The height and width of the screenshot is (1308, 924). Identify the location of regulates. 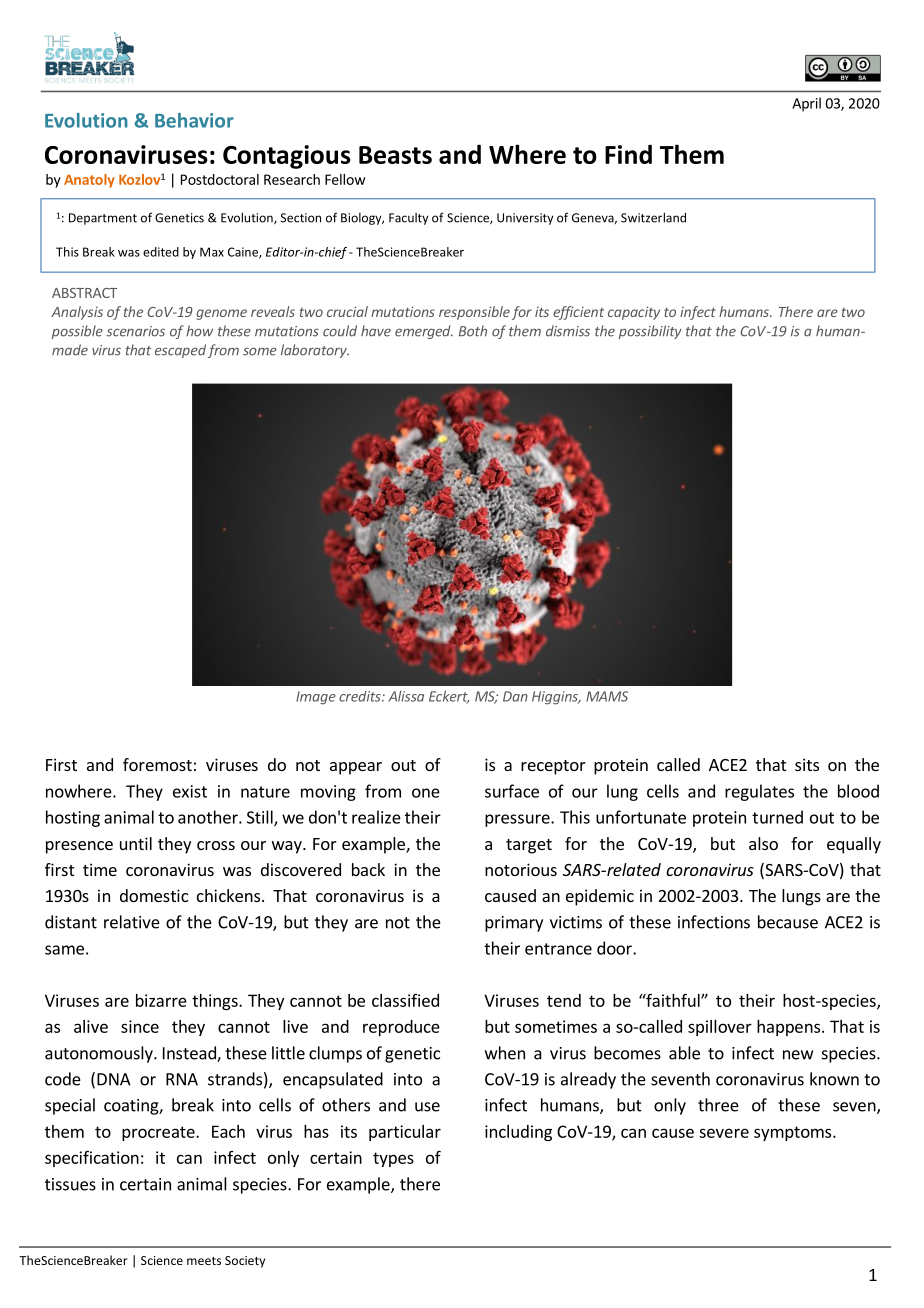
(759, 792).
